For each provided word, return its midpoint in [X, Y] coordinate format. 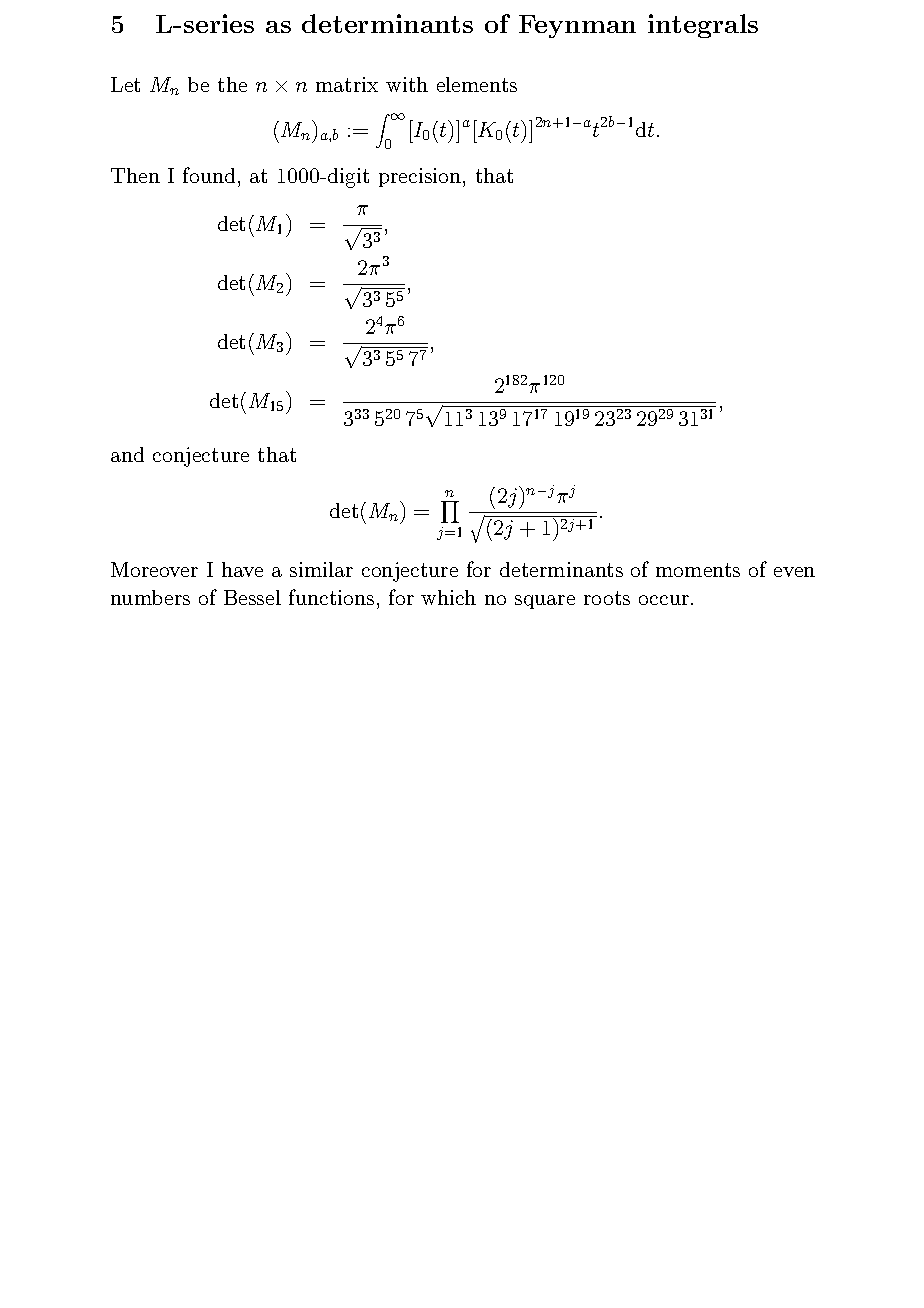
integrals [703, 26]
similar [321, 569]
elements [477, 84]
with [407, 84]
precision [421, 177]
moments [698, 570]
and [127, 454]
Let [125, 84]
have [242, 569]
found [209, 175]
